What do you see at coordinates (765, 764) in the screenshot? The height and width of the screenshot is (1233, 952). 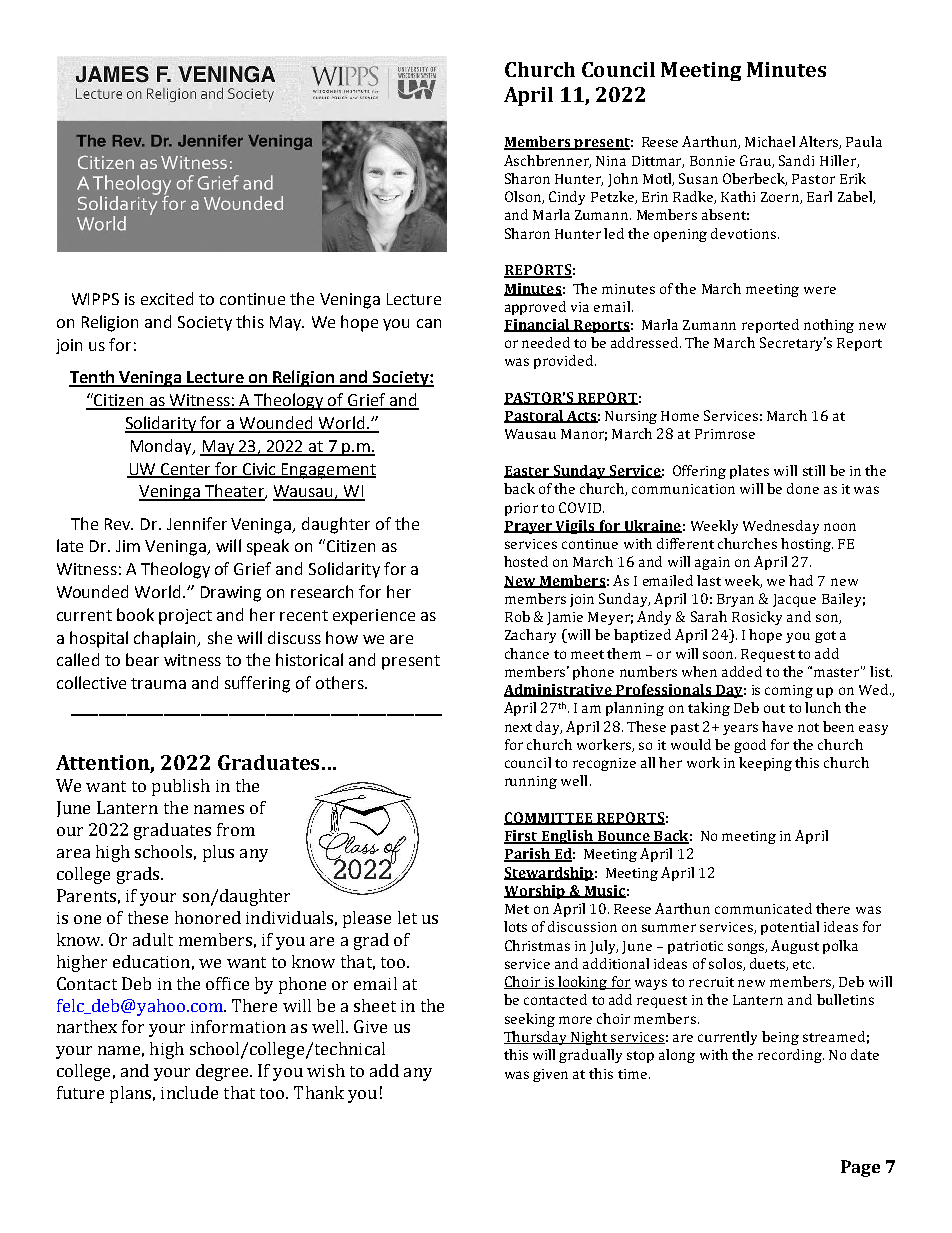 I see `keeping` at bounding box center [765, 764].
